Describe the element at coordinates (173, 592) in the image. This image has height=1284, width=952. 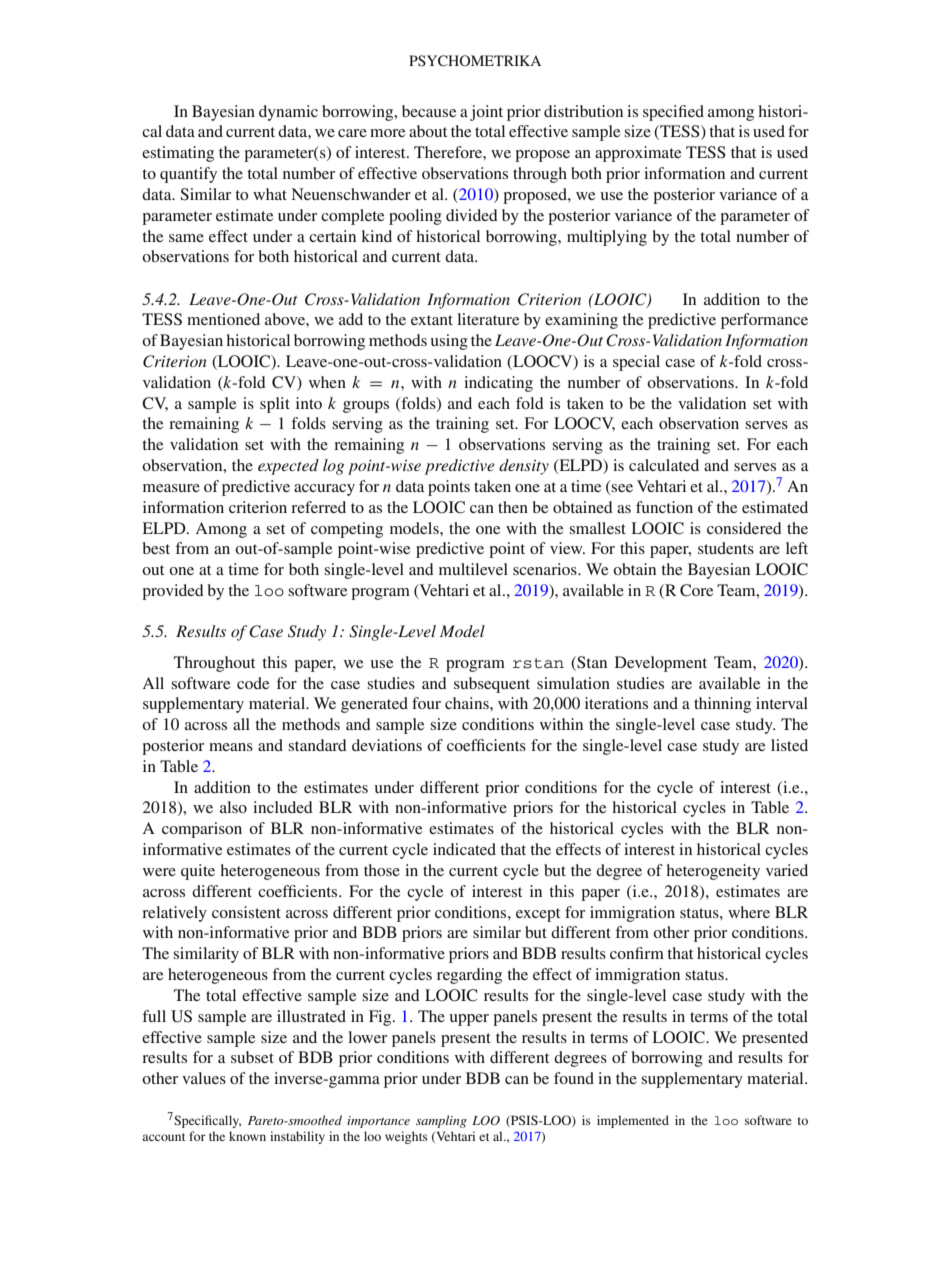
I see `provided` at that location.
